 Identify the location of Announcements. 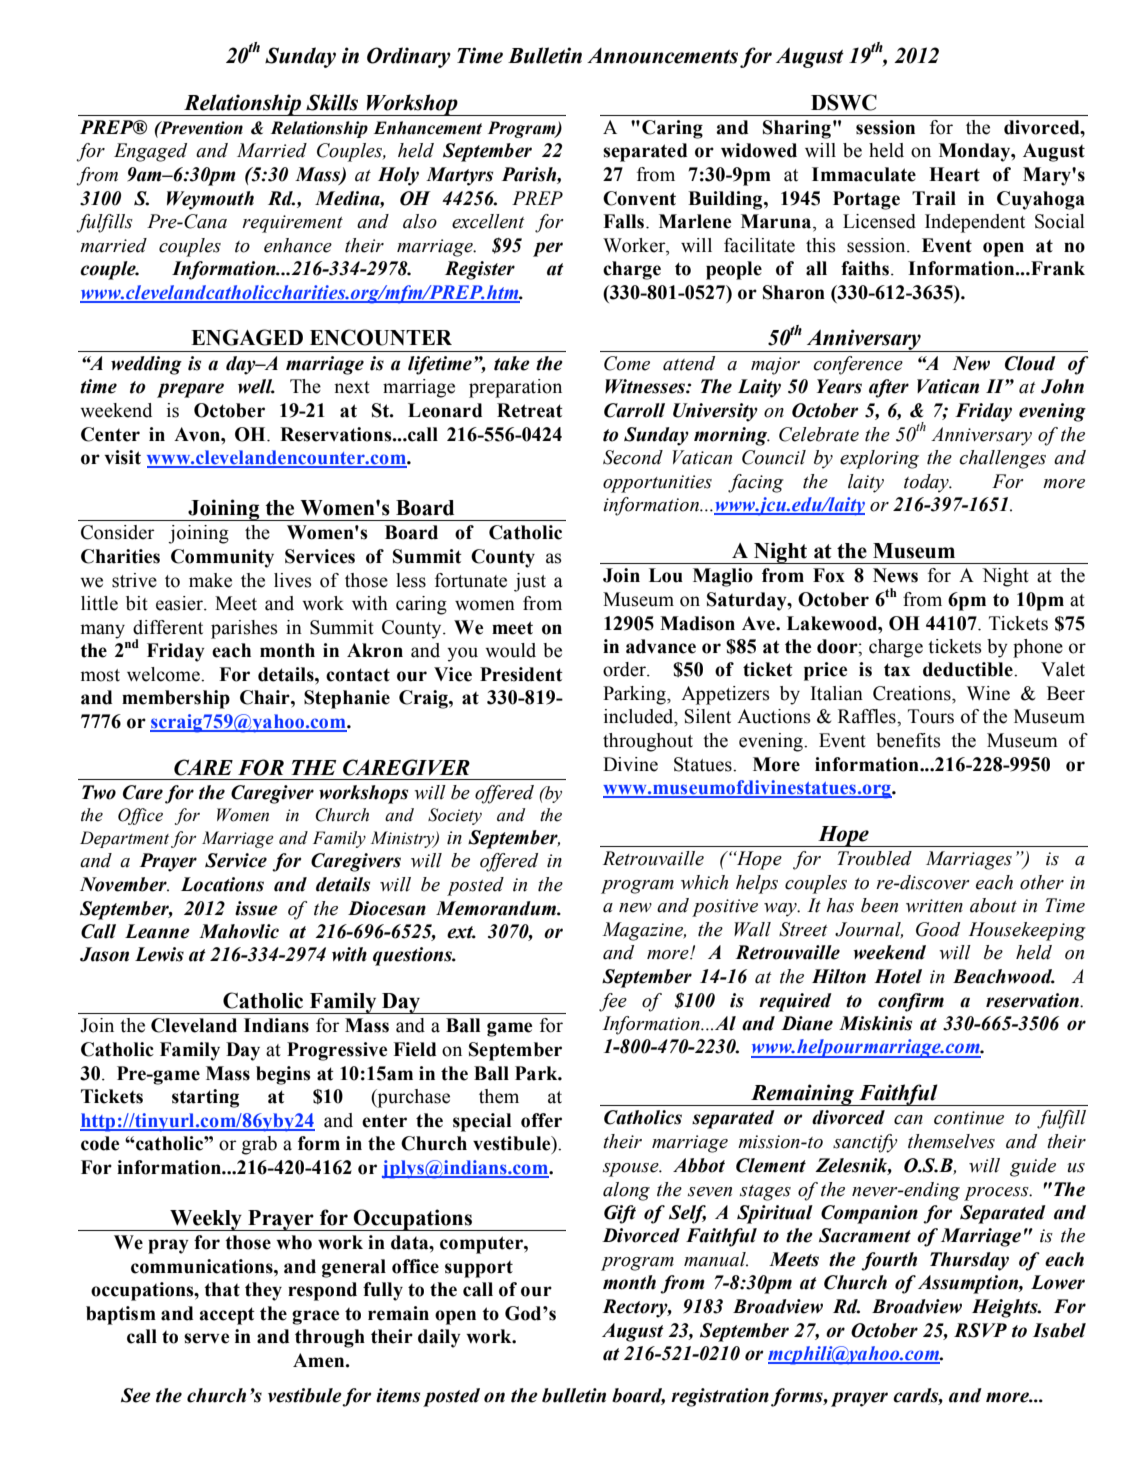
(662, 56).
